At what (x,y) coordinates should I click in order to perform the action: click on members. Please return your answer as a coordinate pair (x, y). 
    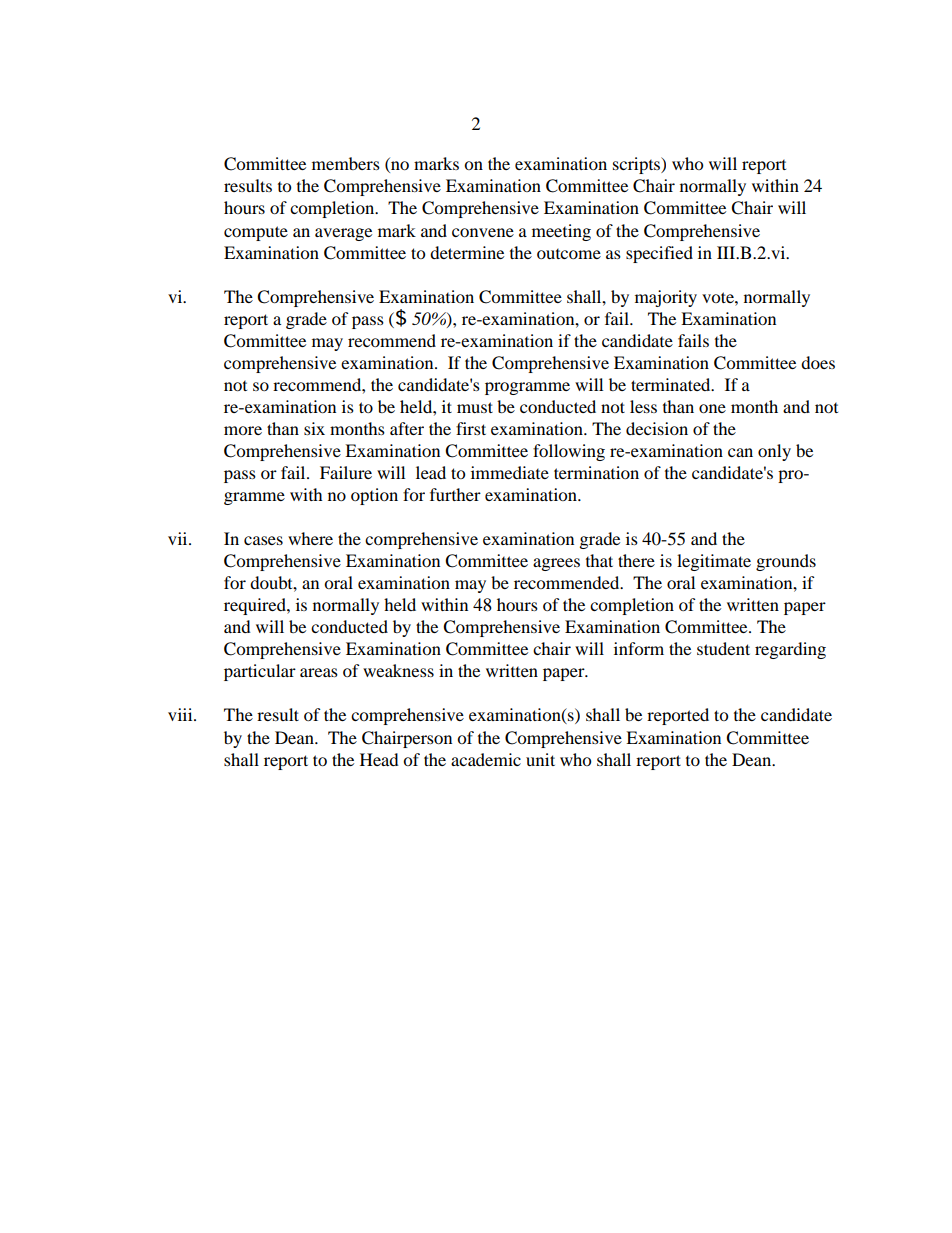
    Looking at the image, I should click on (346, 163).
